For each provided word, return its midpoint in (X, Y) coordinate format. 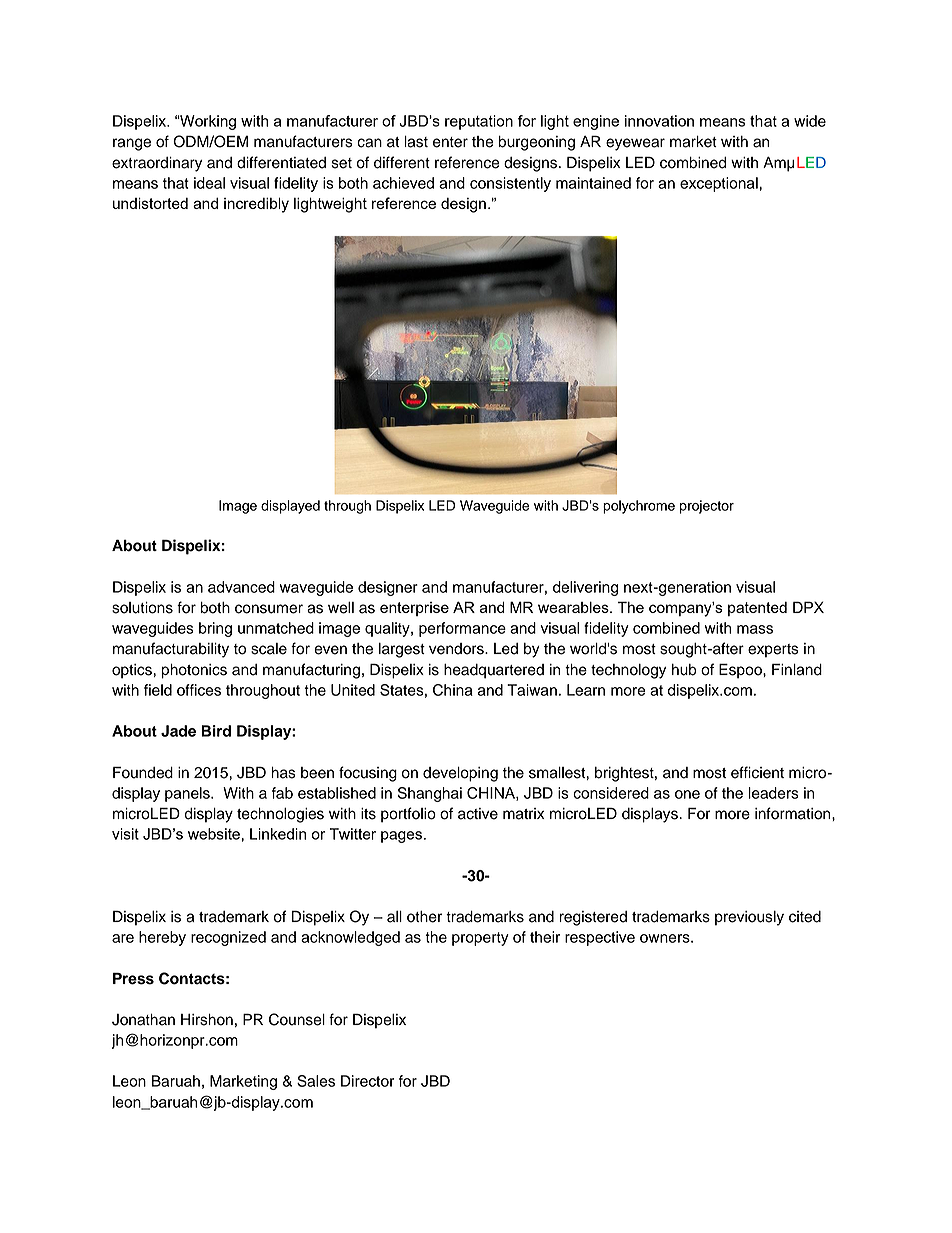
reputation (479, 122)
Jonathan (143, 1020)
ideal (209, 183)
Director (367, 1081)
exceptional (720, 184)
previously (749, 918)
